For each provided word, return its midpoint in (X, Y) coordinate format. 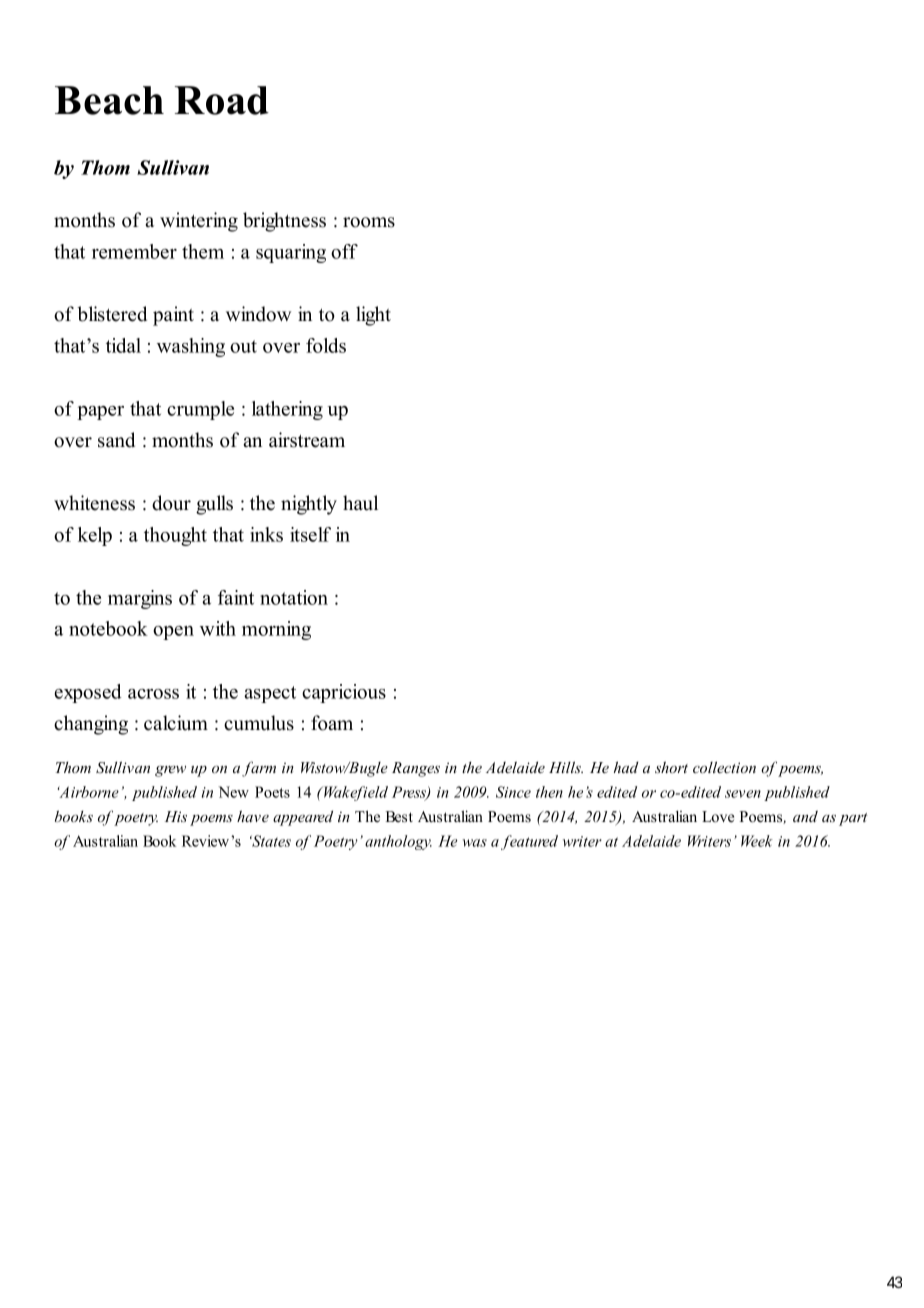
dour (171, 503)
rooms (369, 222)
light (373, 316)
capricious (344, 693)
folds (326, 345)
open (173, 633)
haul (360, 503)
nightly (309, 505)
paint (173, 316)
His (176, 816)
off (344, 251)
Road (222, 100)
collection (724, 767)
